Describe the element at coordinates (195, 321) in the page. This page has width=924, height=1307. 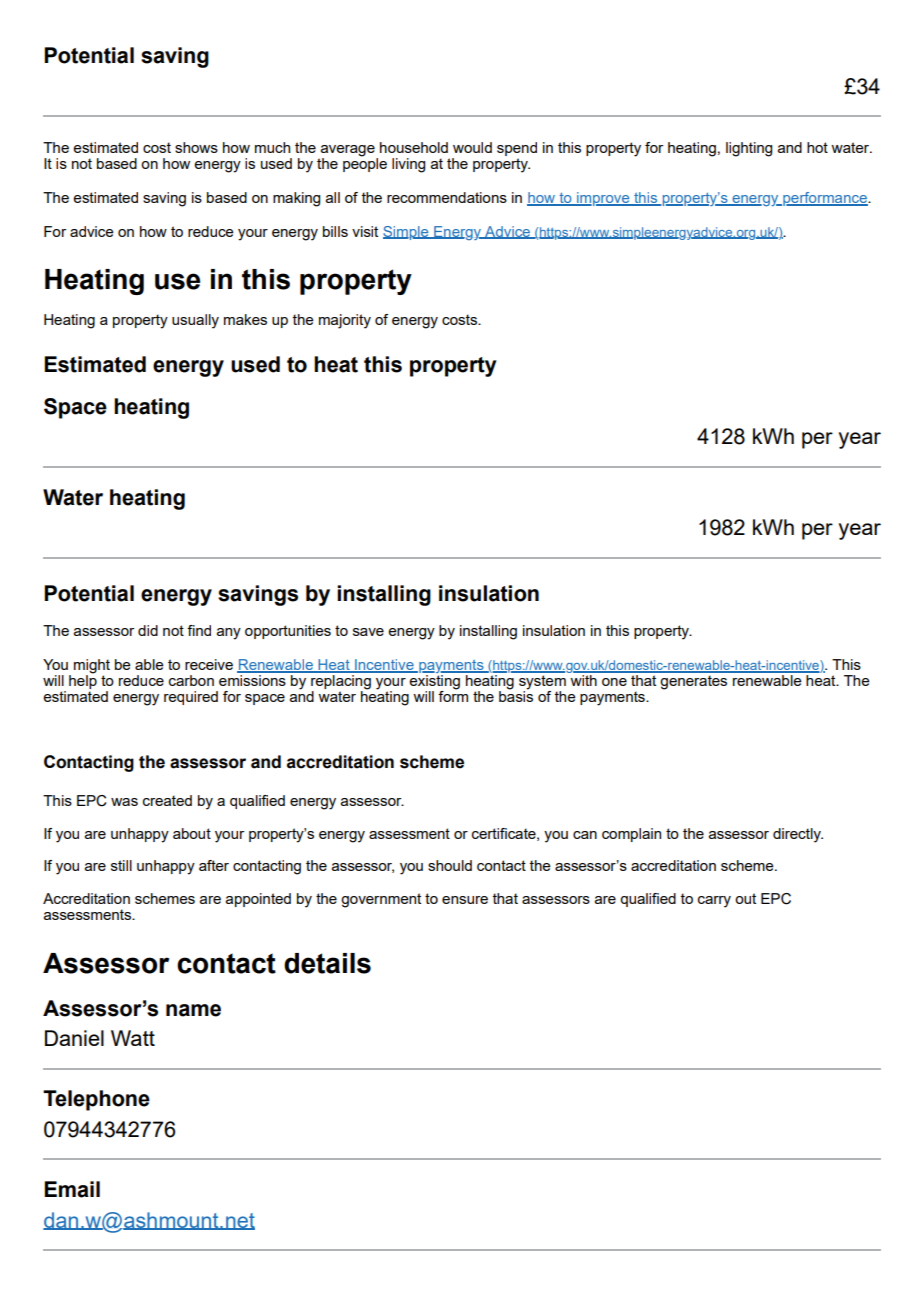
I see `usually` at that location.
